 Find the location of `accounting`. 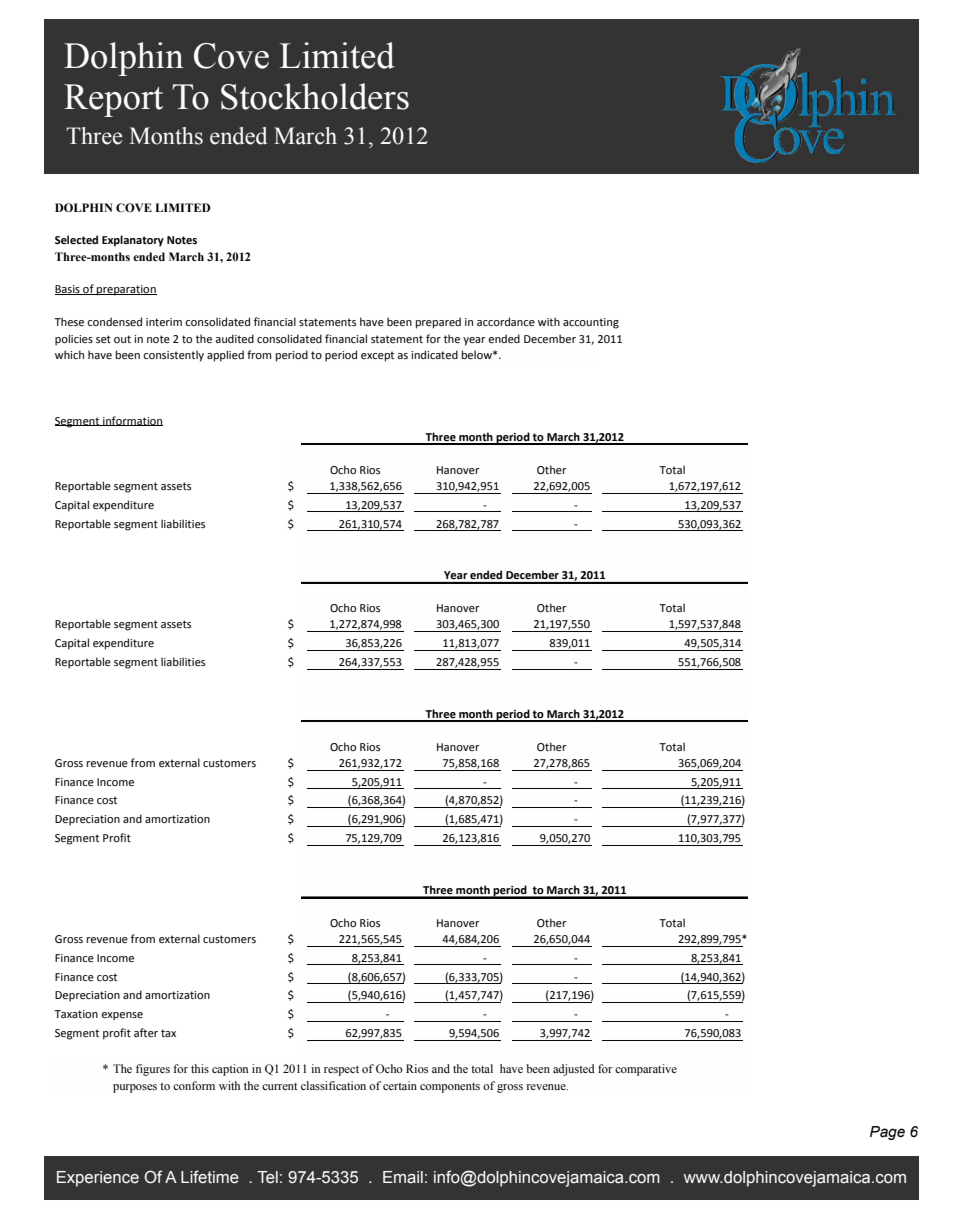

accounting is located at coordinates (591, 323).
